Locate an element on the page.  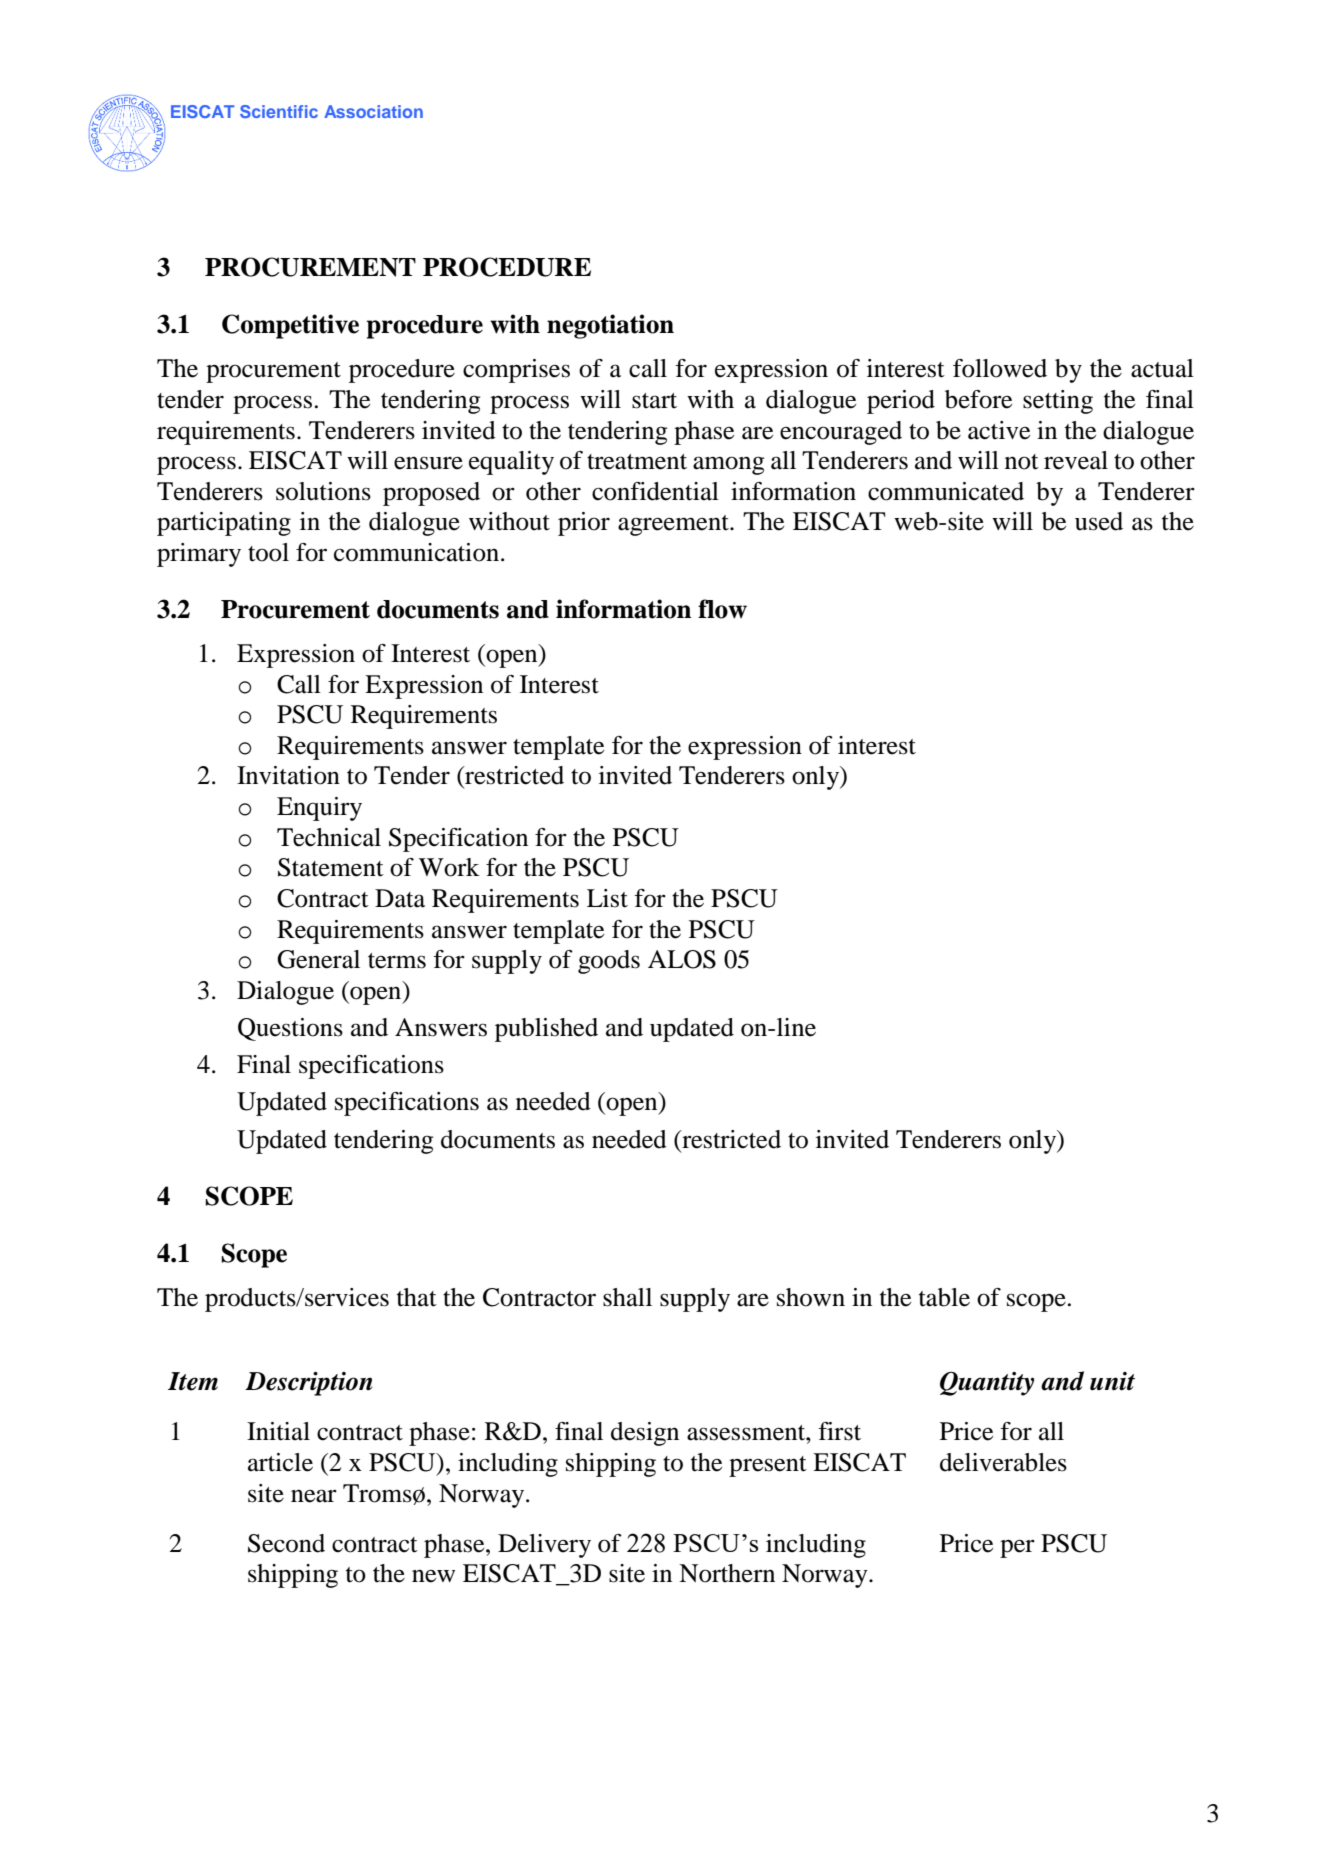
tool is located at coordinates (268, 552).
